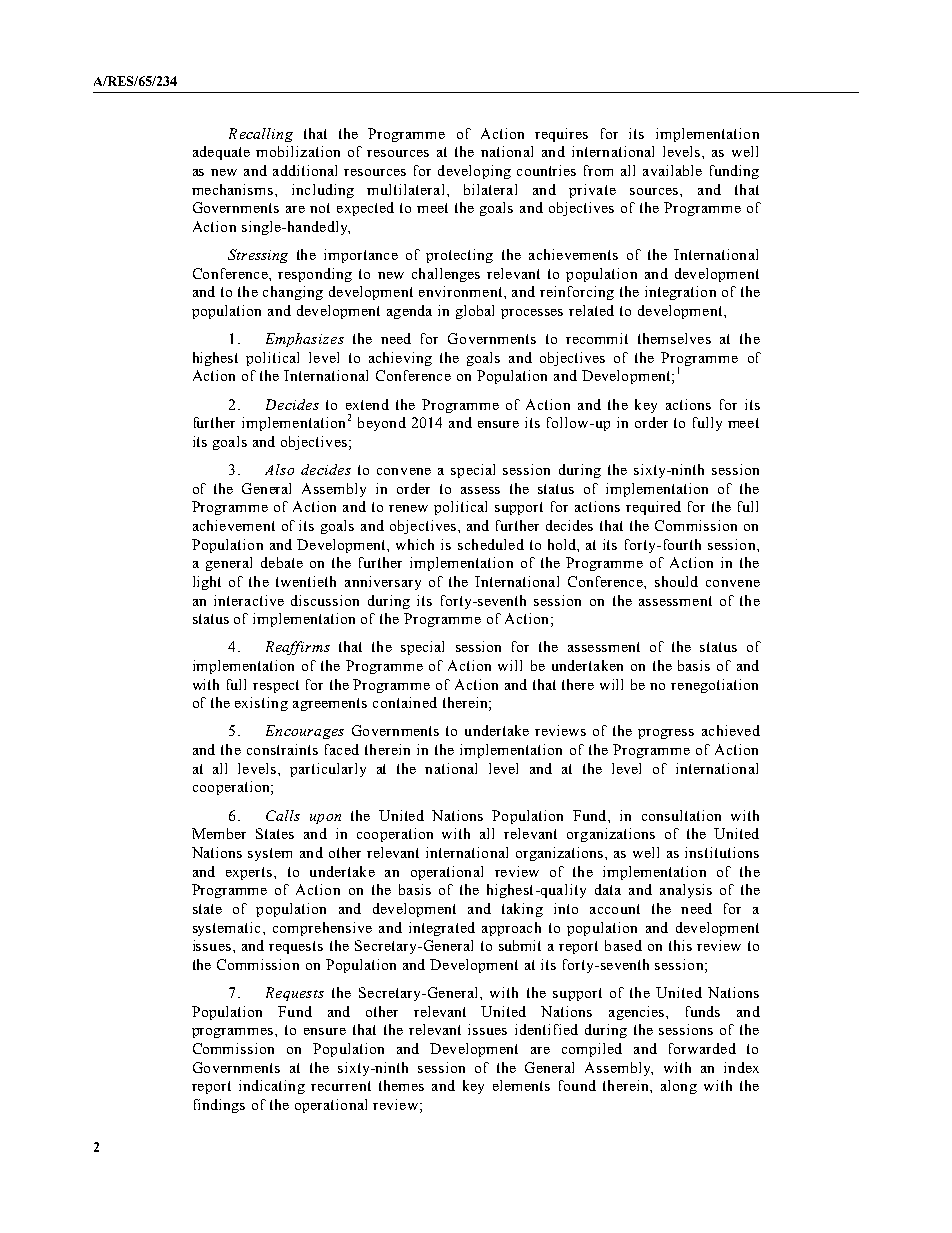 This screenshot has height=1233, width=952. Describe the element at coordinates (272, 1087) in the screenshot. I see `indicating` at that location.
